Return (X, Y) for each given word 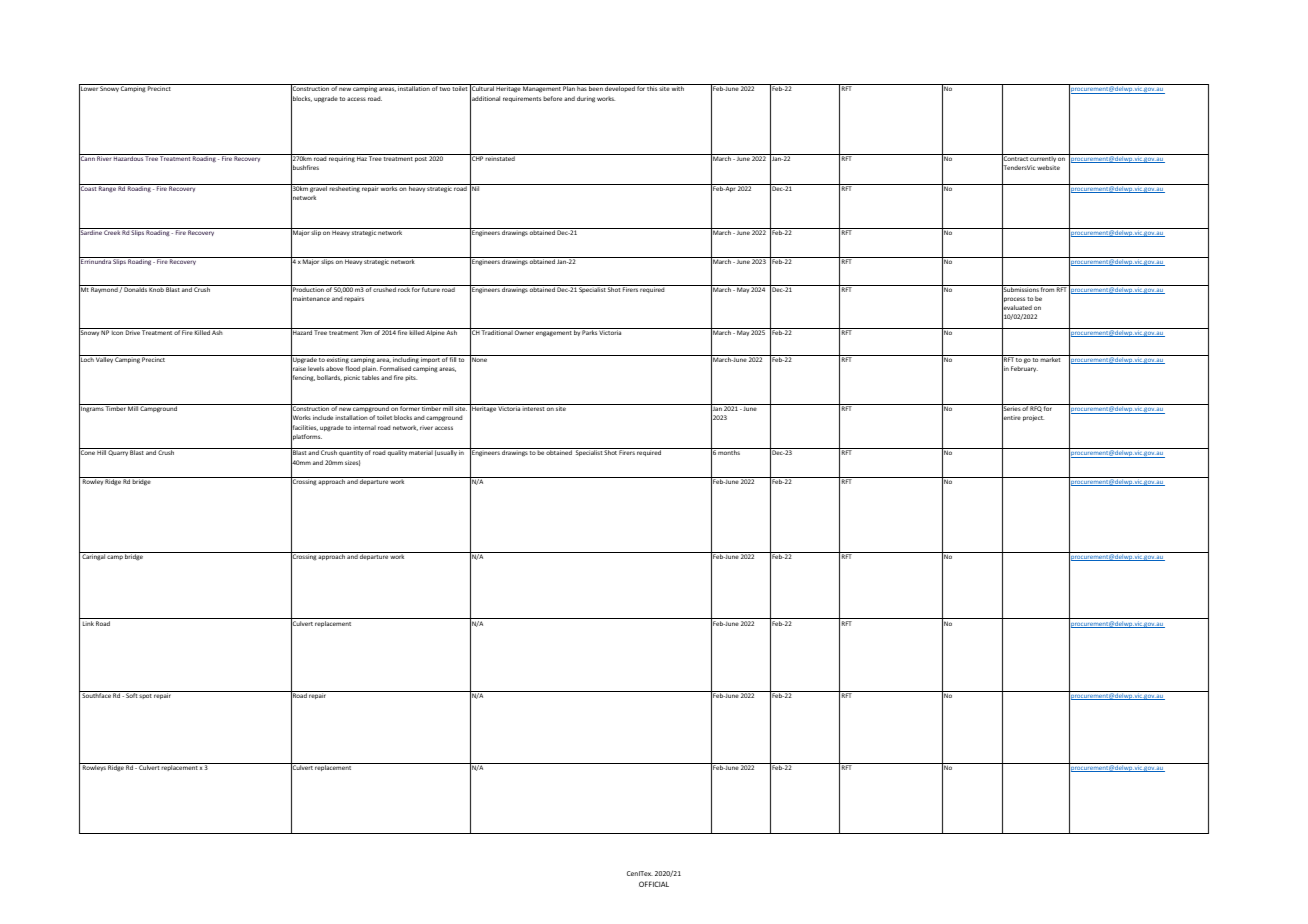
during (586, 99)
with (678, 88)
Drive (133, 331)
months (729, 452)
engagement (554, 334)
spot (145, 696)
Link (88, 623)
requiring (341, 158)
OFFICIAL (654, 884)
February (1024, 369)
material (421, 452)
